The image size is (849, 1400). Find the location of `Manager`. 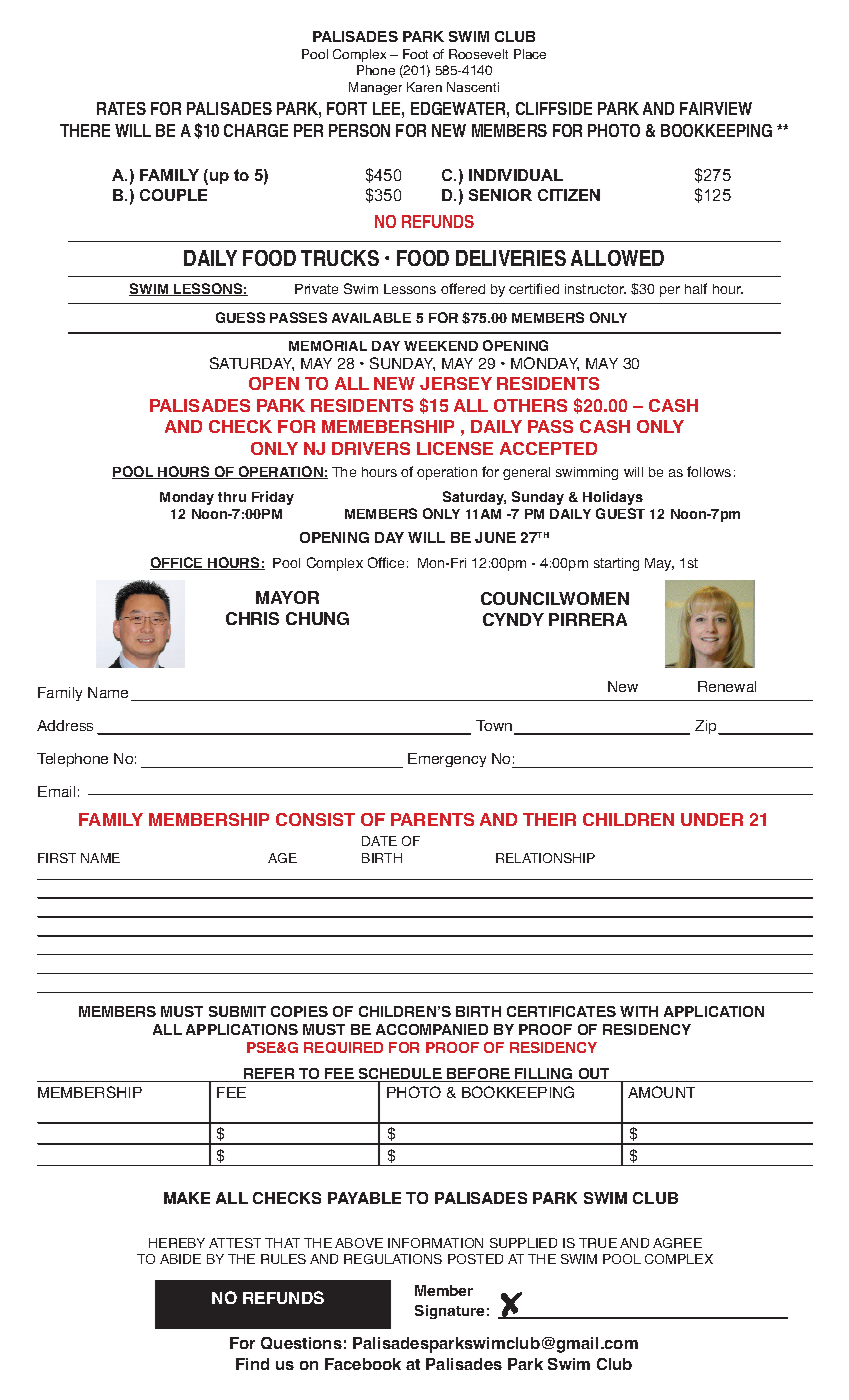

Manager is located at coordinates (375, 88).
